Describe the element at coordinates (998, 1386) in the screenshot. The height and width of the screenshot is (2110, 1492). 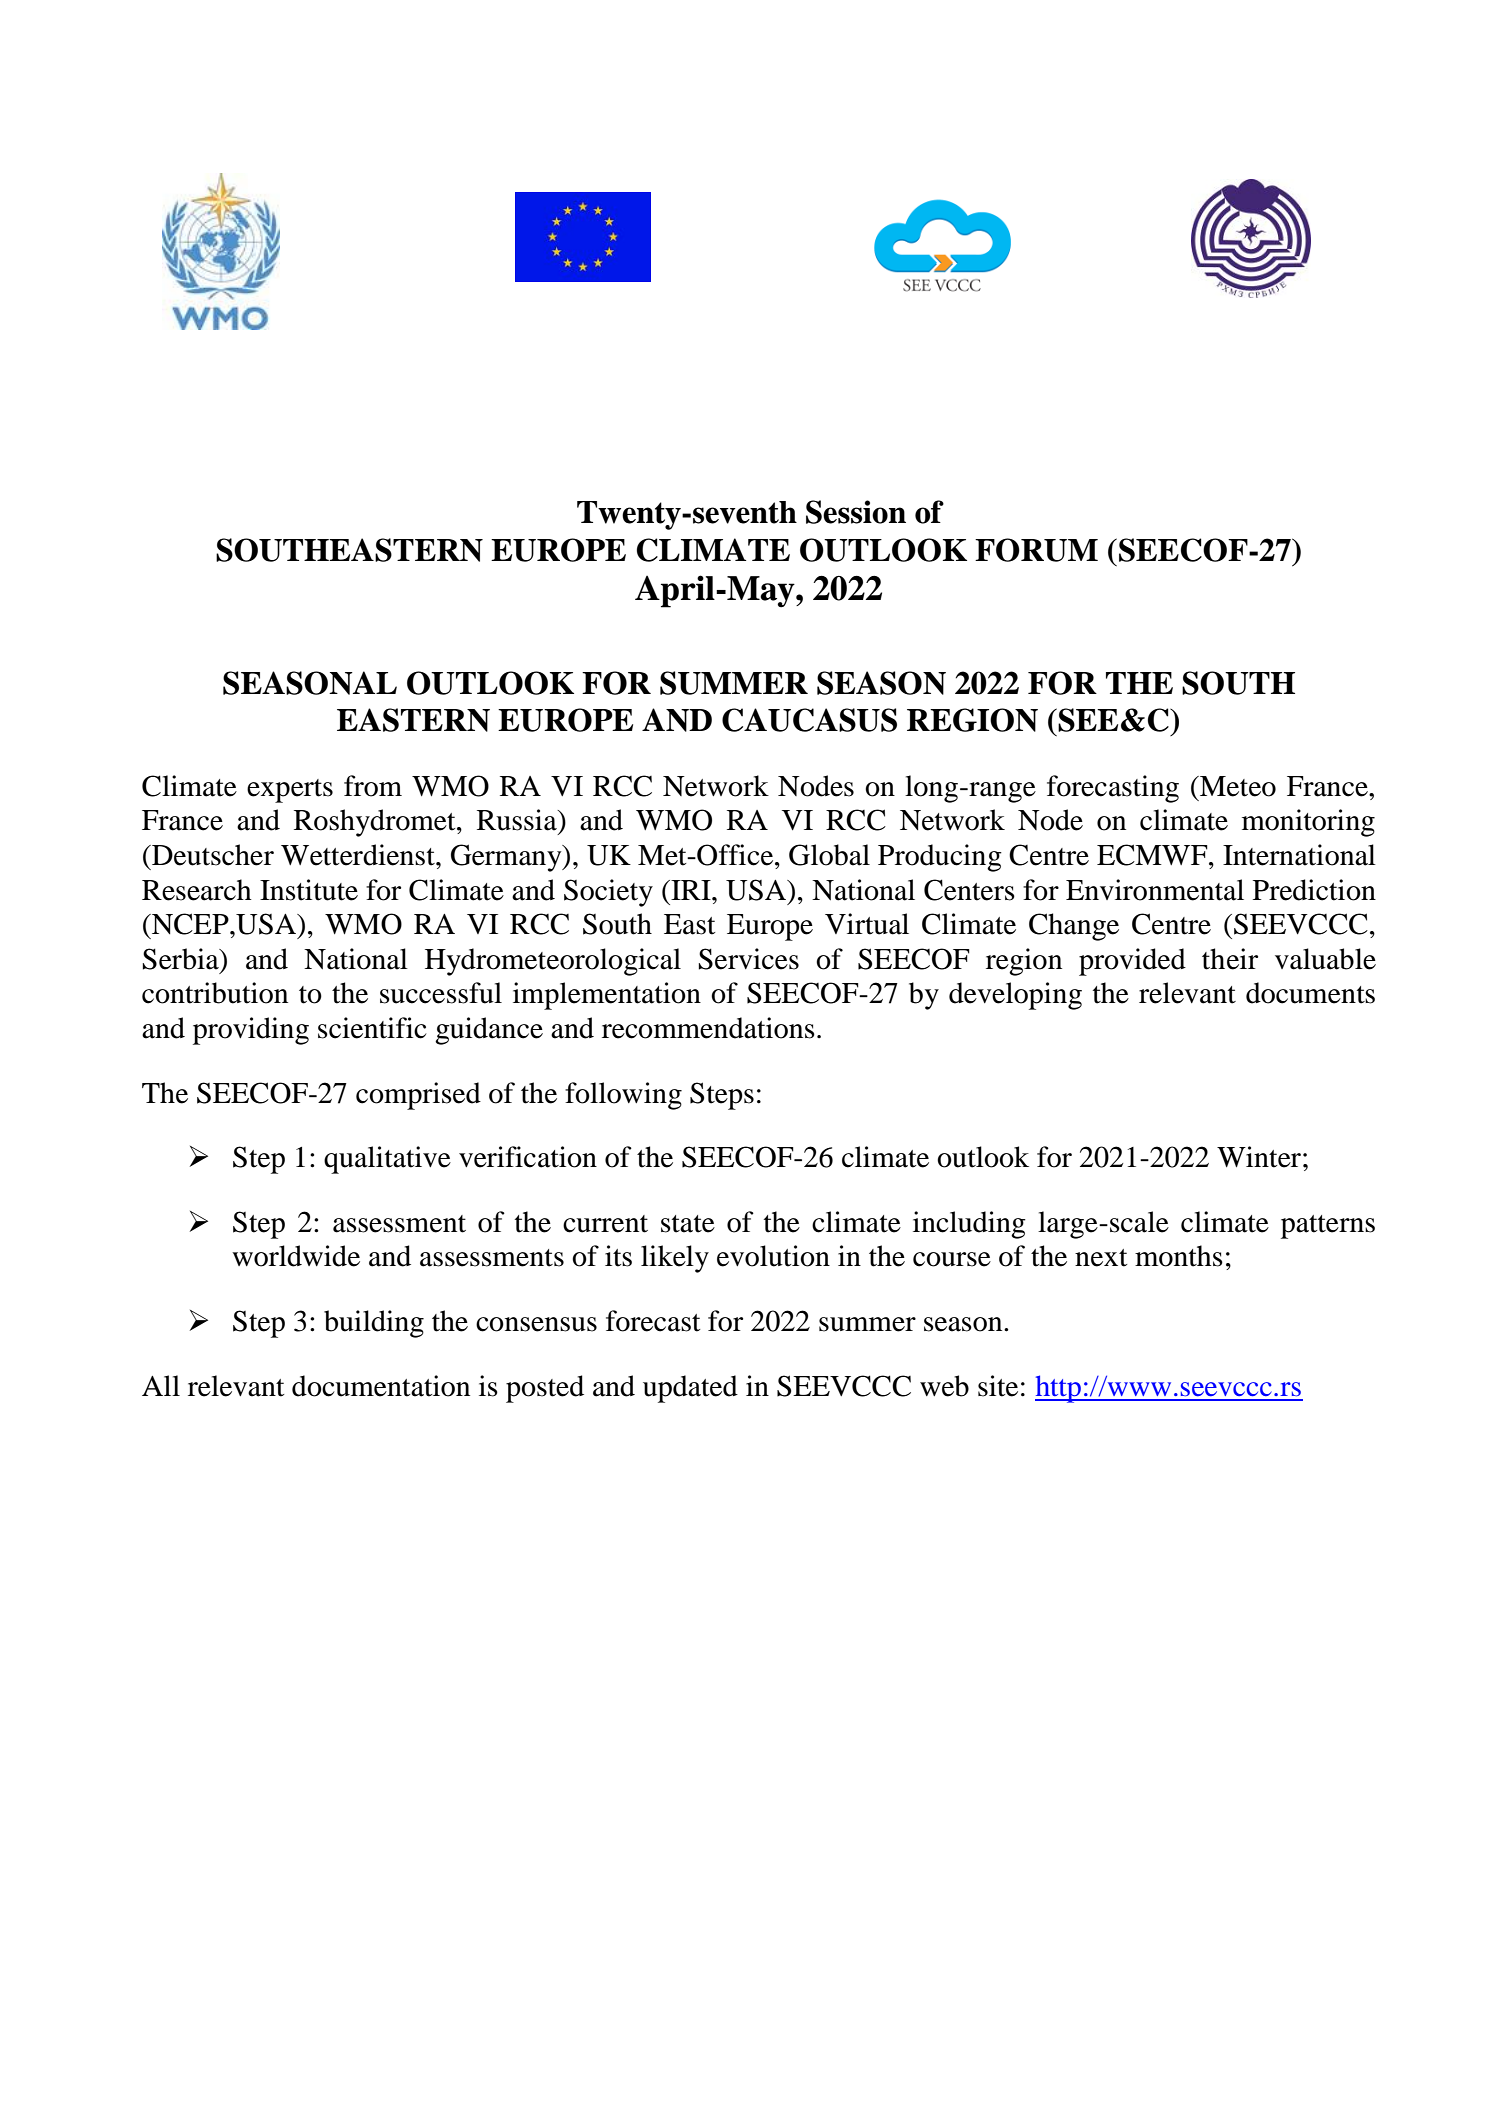
I see `site` at that location.
